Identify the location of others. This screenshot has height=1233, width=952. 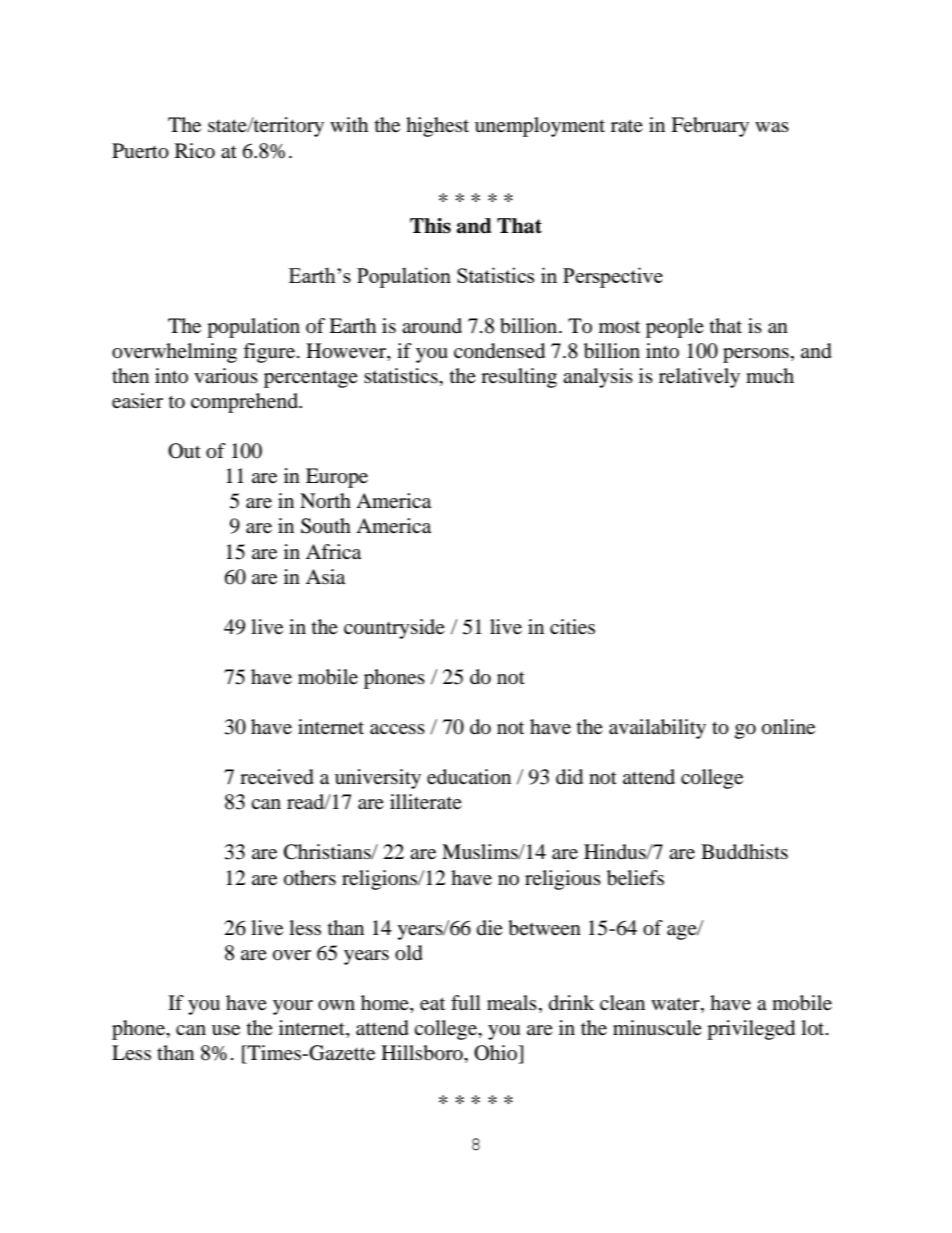
(310, 878).
